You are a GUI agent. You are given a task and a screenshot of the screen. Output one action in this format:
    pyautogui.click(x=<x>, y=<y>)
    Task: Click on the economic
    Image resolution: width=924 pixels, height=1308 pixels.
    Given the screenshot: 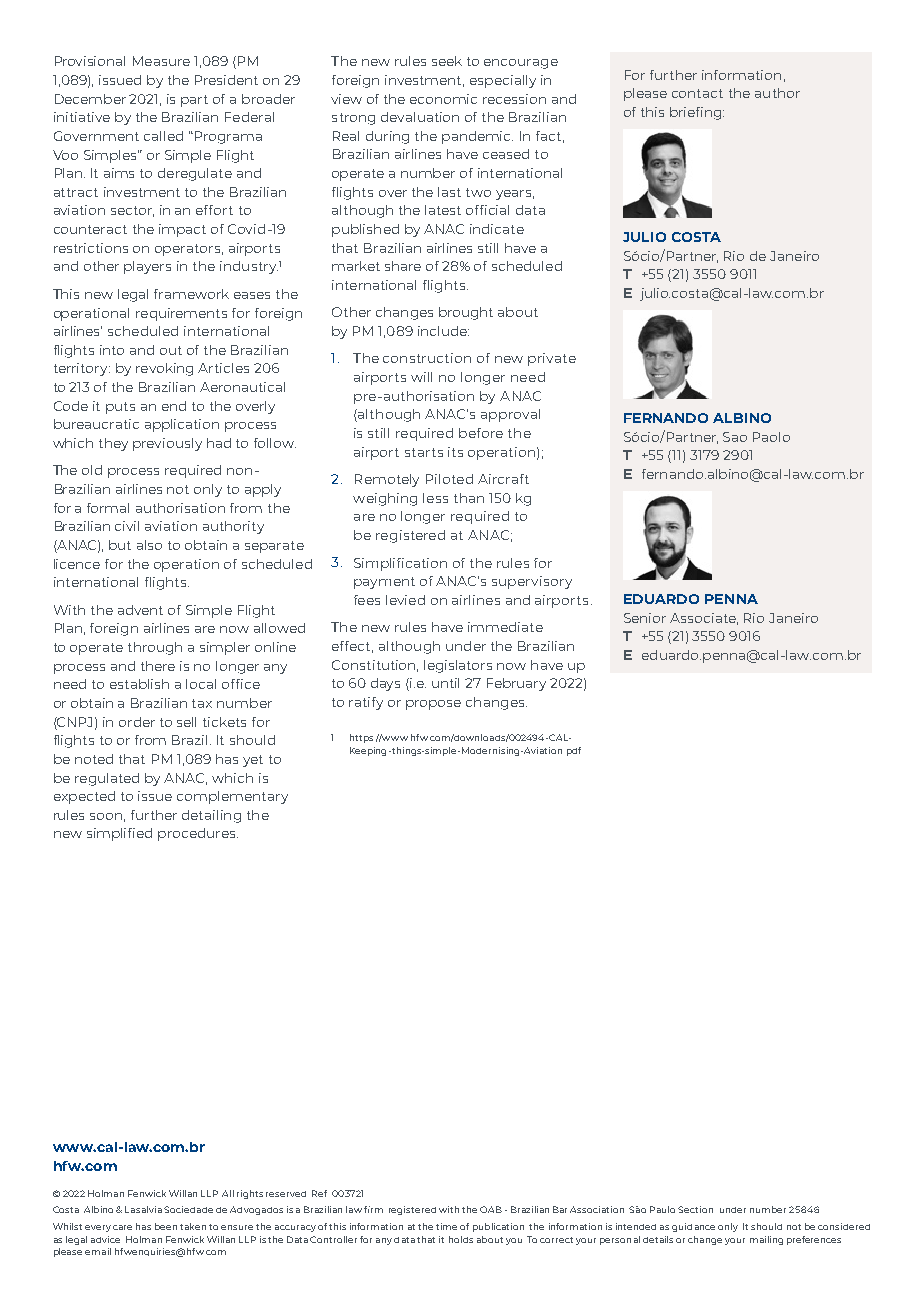 What is the action you would take?
    pyautogui.click(x=443, y=99)
